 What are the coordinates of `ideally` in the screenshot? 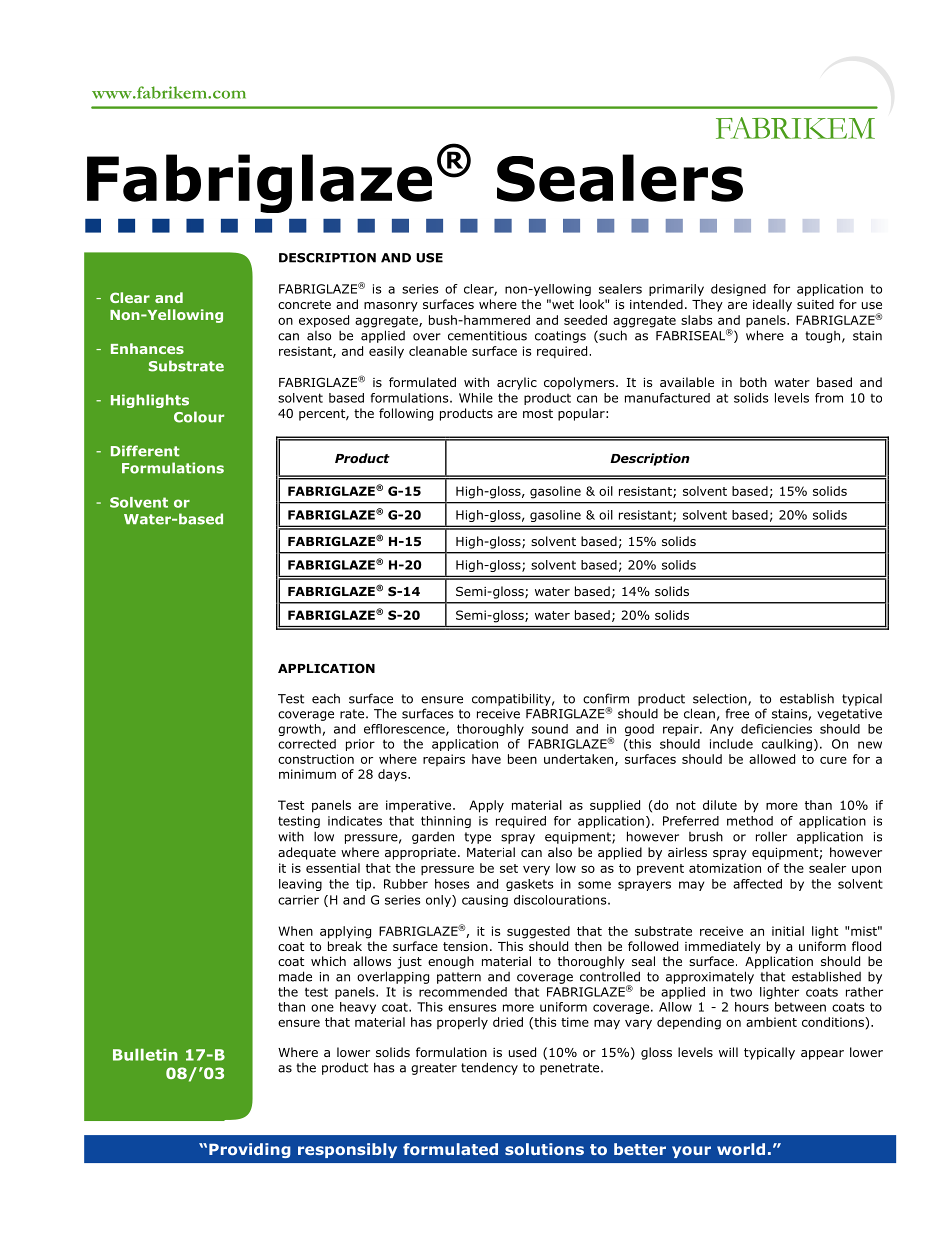 It's located at (772, 305).
